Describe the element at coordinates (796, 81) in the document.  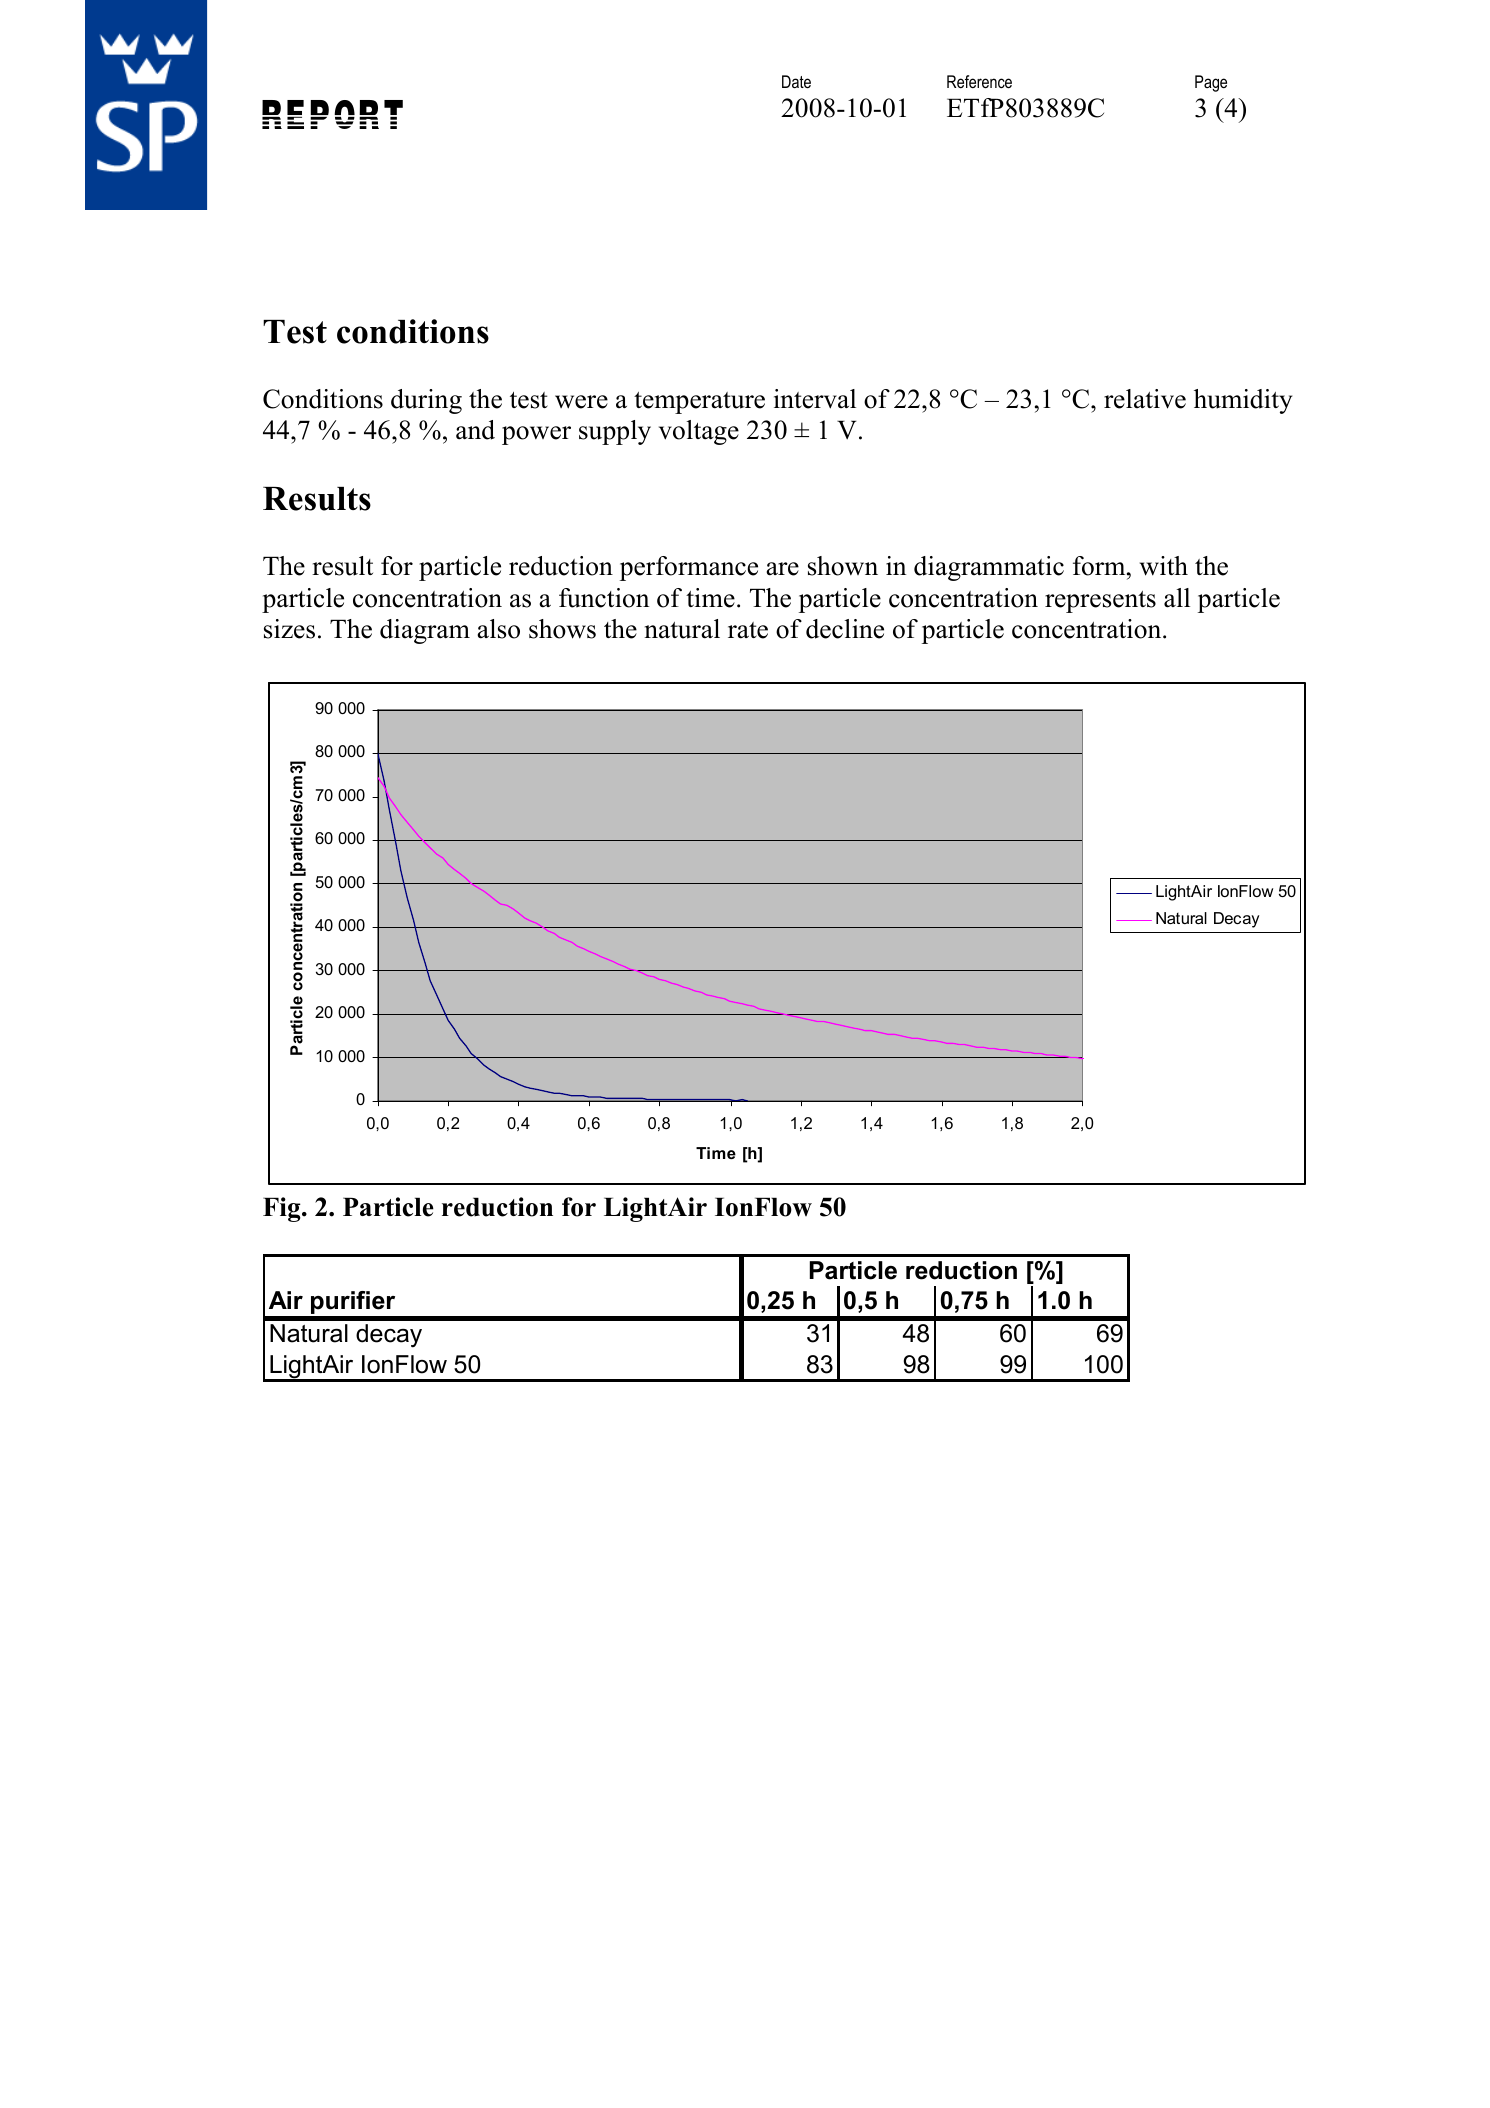
I see `Date` at that location.
